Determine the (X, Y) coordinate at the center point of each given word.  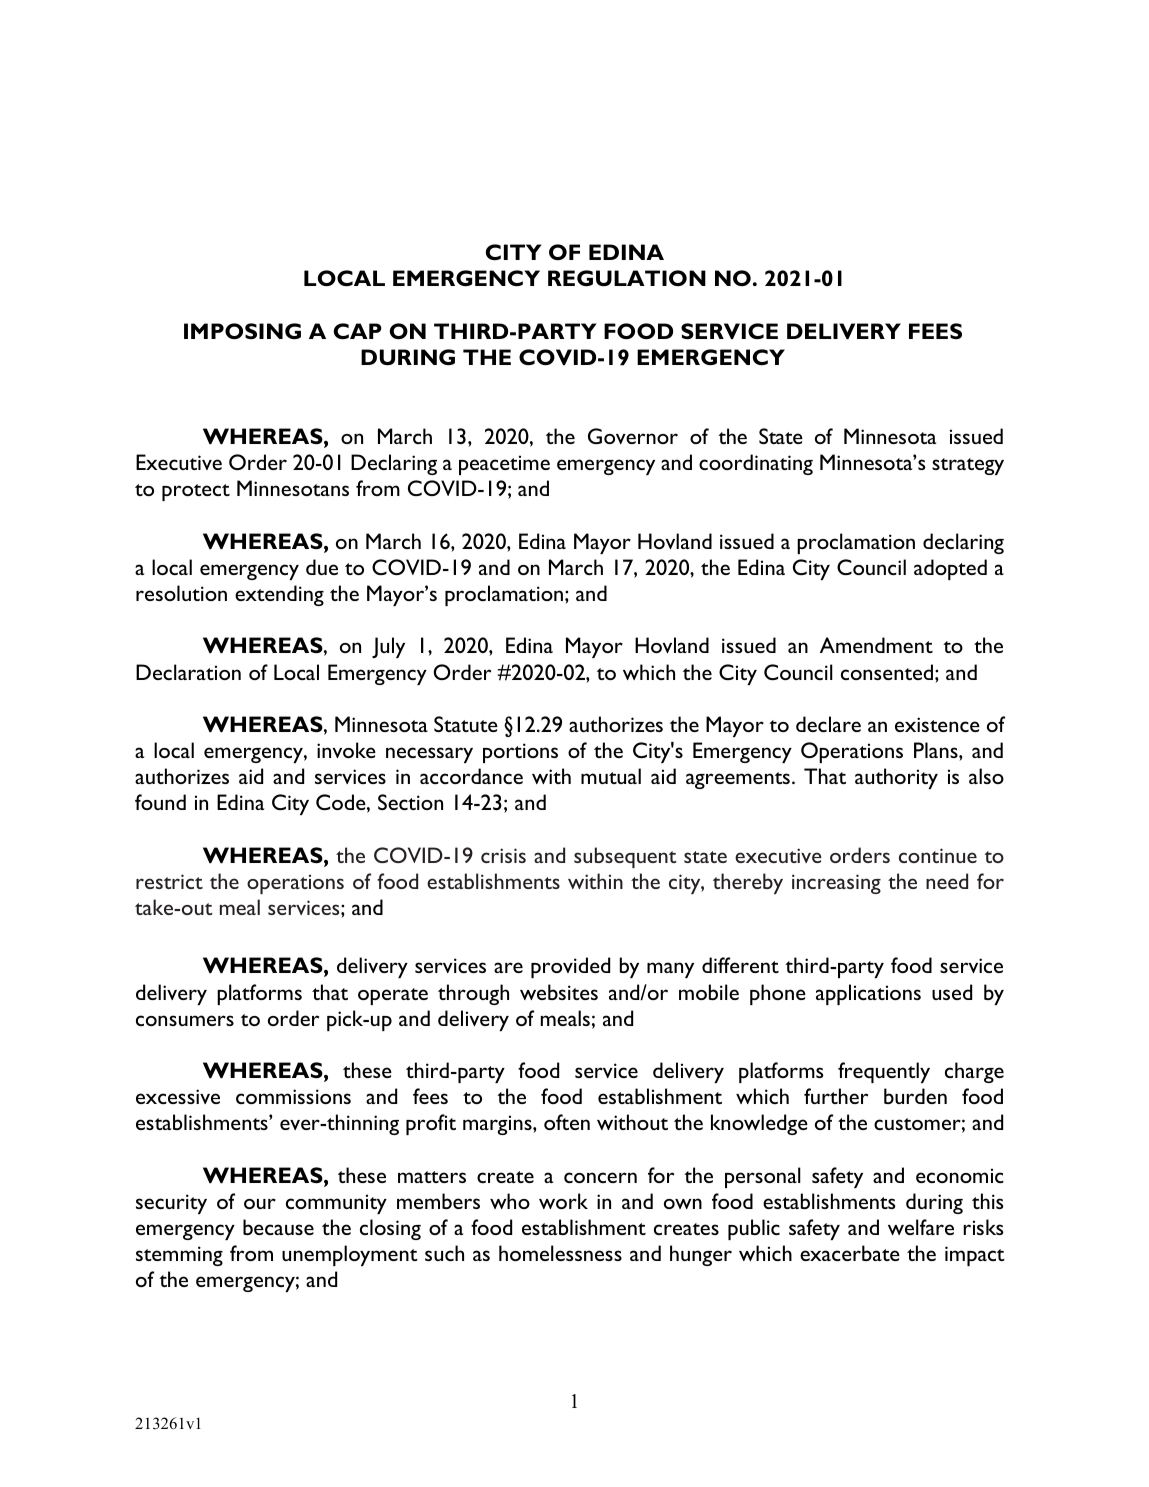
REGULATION (627, 278)
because (278, 1227)
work (563, 1201)
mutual (611, 776)
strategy (968, 466)
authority (896, 778)
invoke (346, 750)
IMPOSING (242, 331)
